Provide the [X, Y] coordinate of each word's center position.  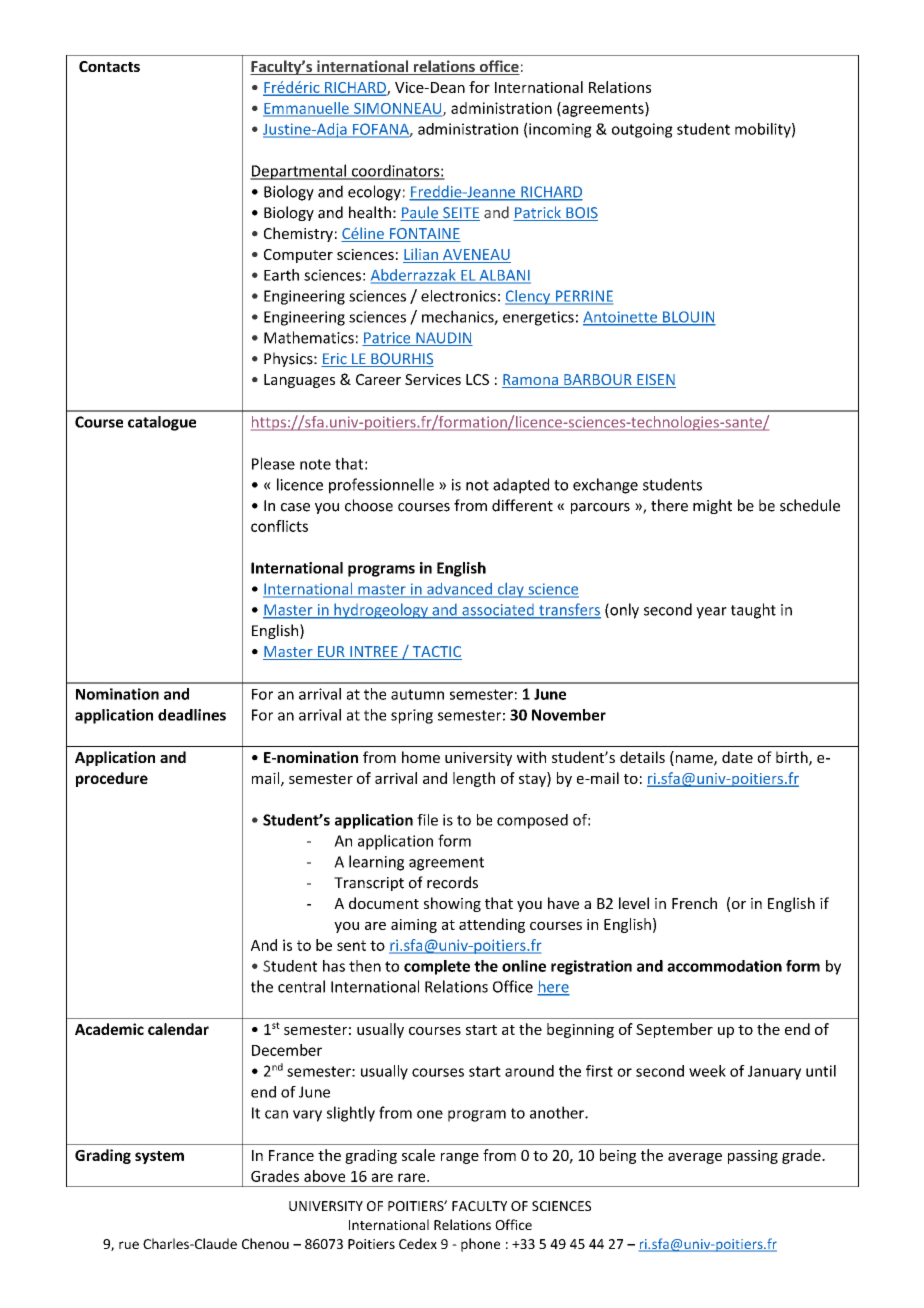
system [159, 1157]
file [427, 820]
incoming [559, 130]
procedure [112, 779]
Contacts [109, 66]
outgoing [642, 130]
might [712, 506]
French [694, 903]
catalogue [162, 423]
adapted [521, 486]
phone [480, 1245]
